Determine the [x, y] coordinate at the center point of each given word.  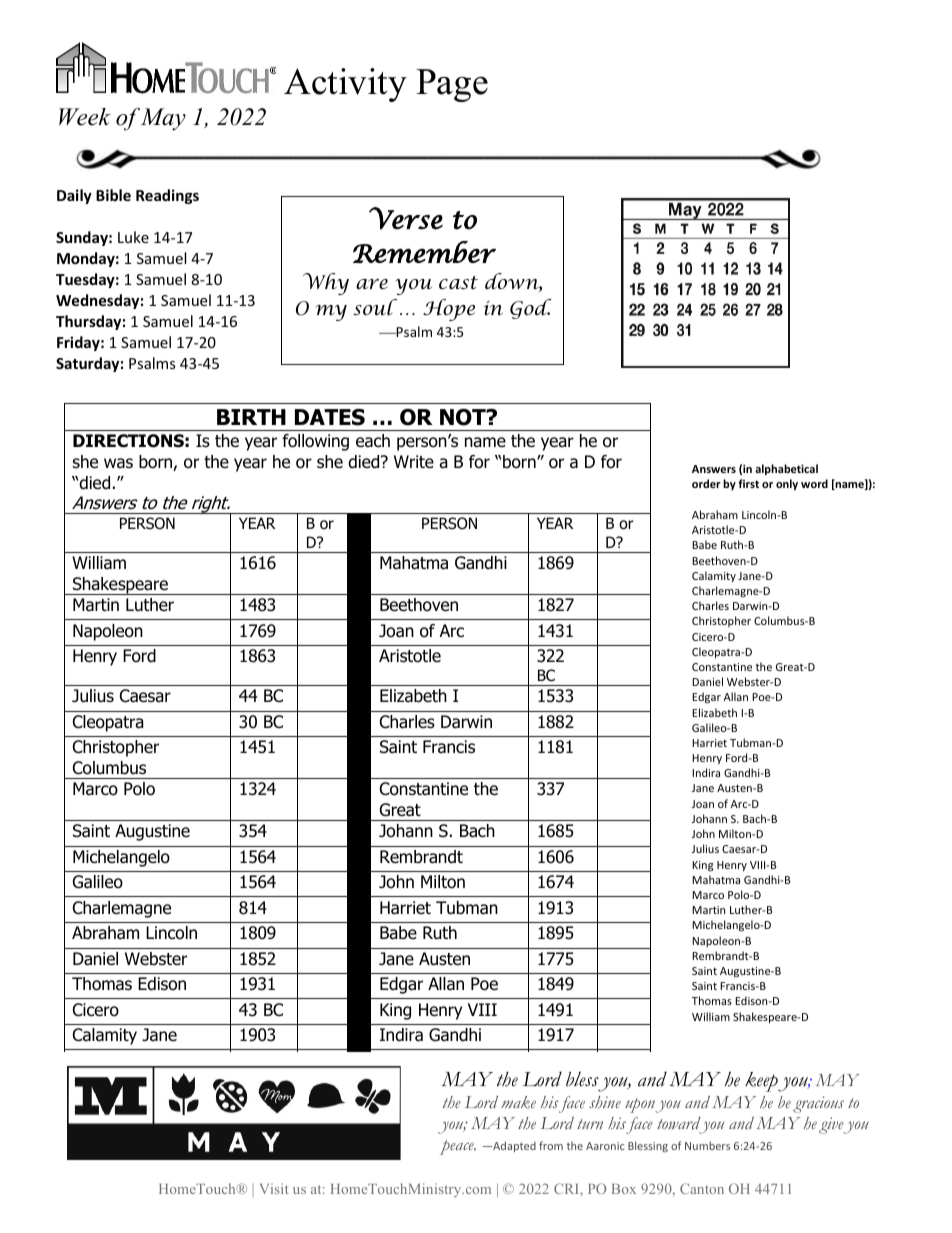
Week [85, 117]
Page [452, 85]
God [531, 309]
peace [458, 1147]
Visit [274, 1188]
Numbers [707, 1145]
